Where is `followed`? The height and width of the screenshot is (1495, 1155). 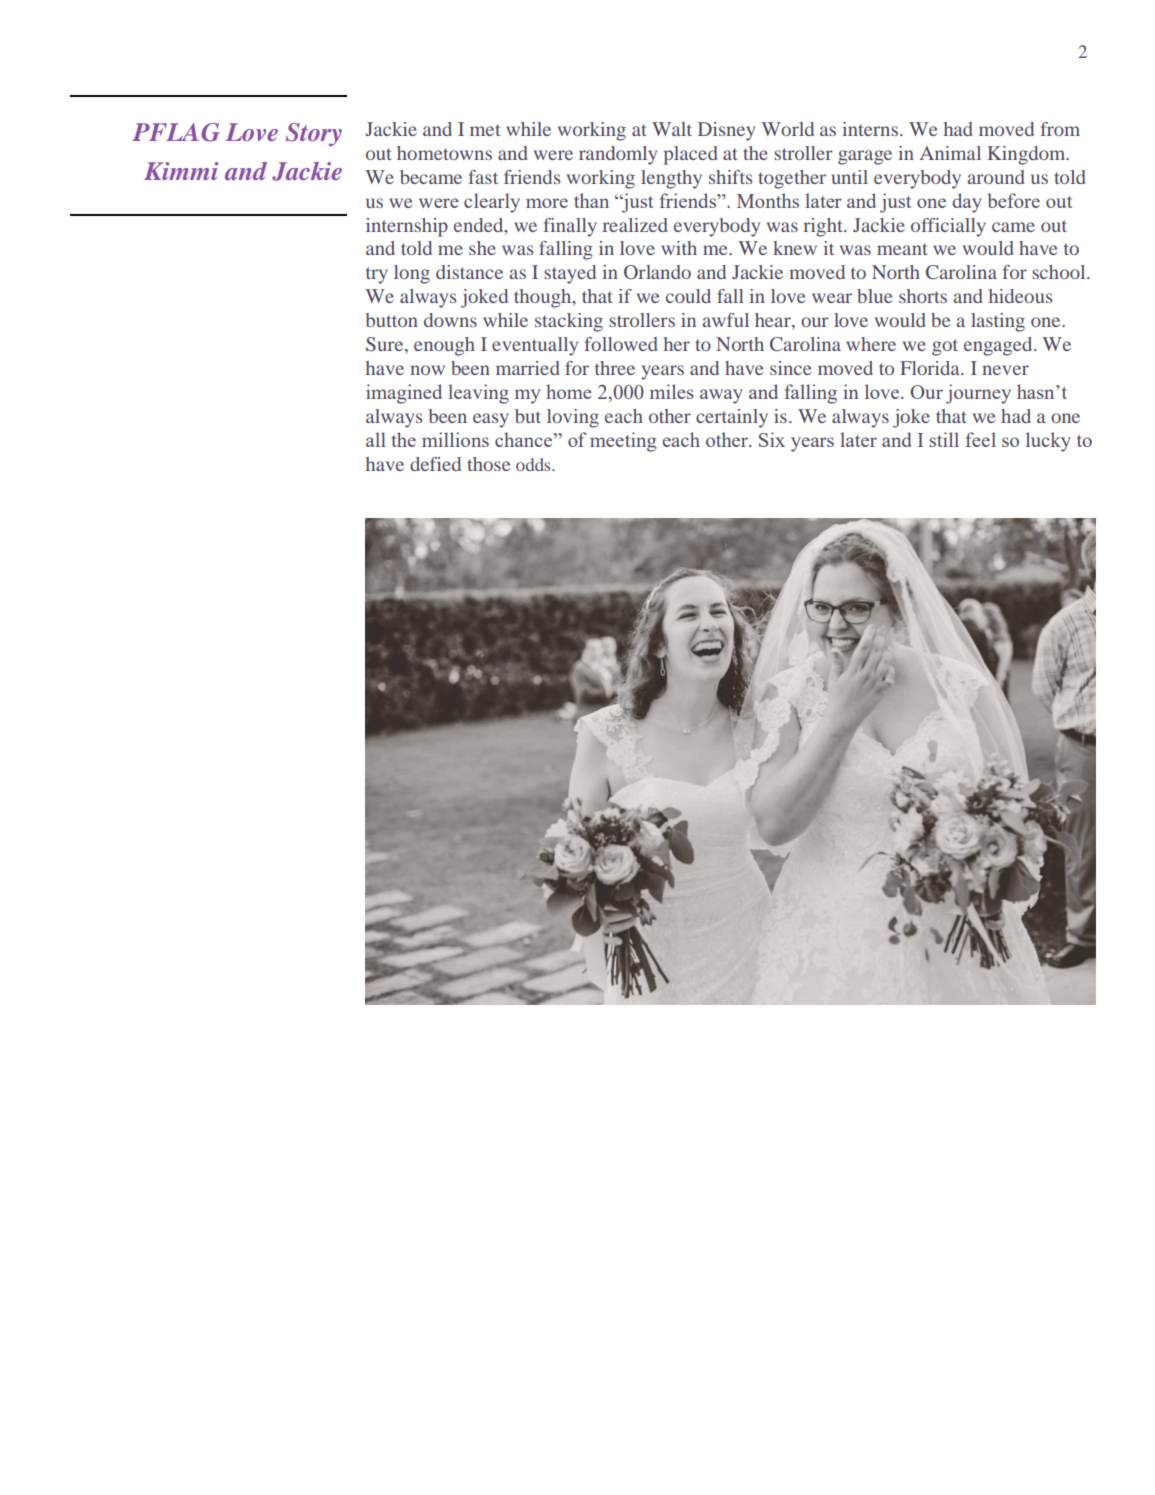 followed is located at coordinates (621, 344).
